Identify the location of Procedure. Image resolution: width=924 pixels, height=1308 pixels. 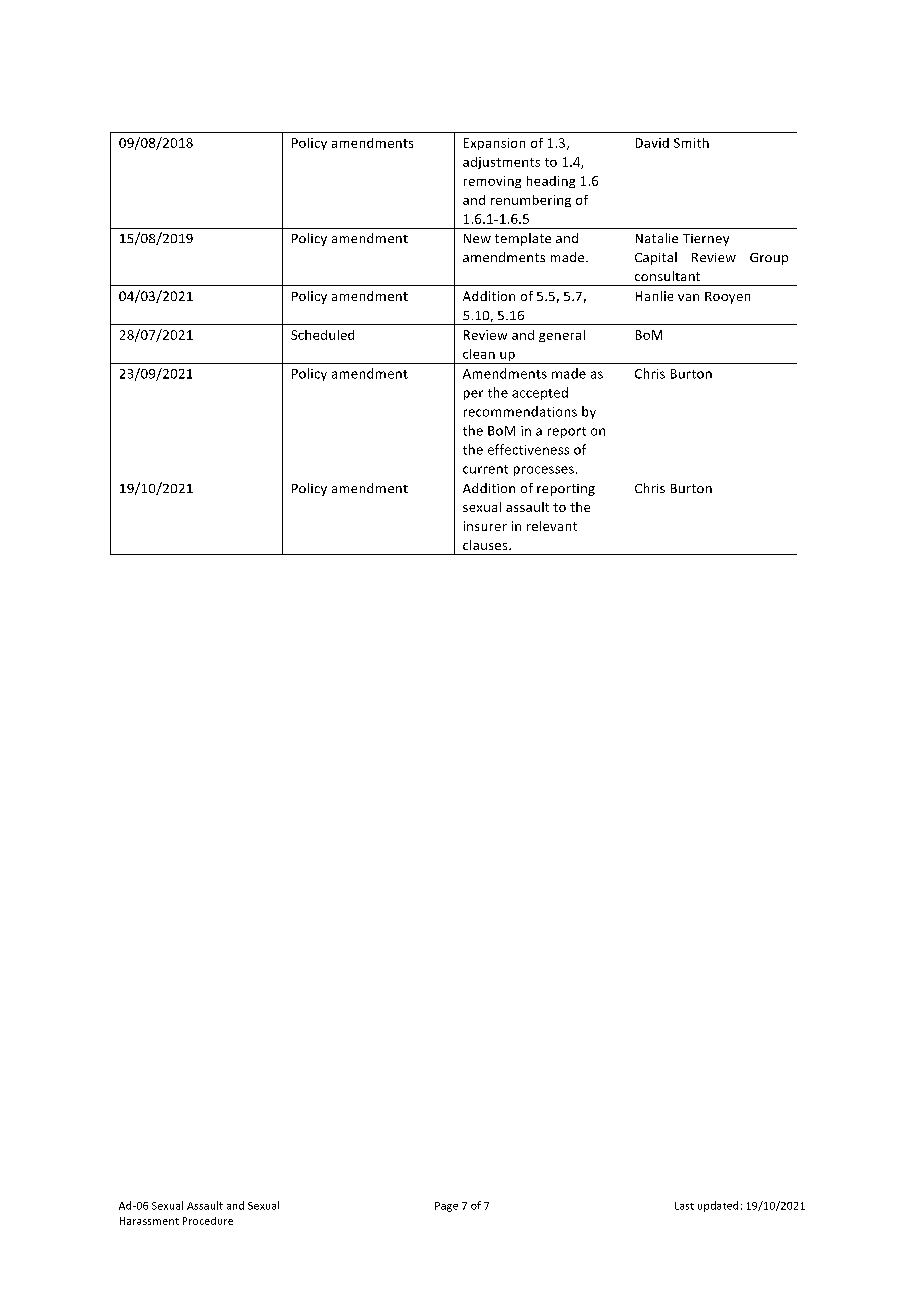
(208, 1221).
